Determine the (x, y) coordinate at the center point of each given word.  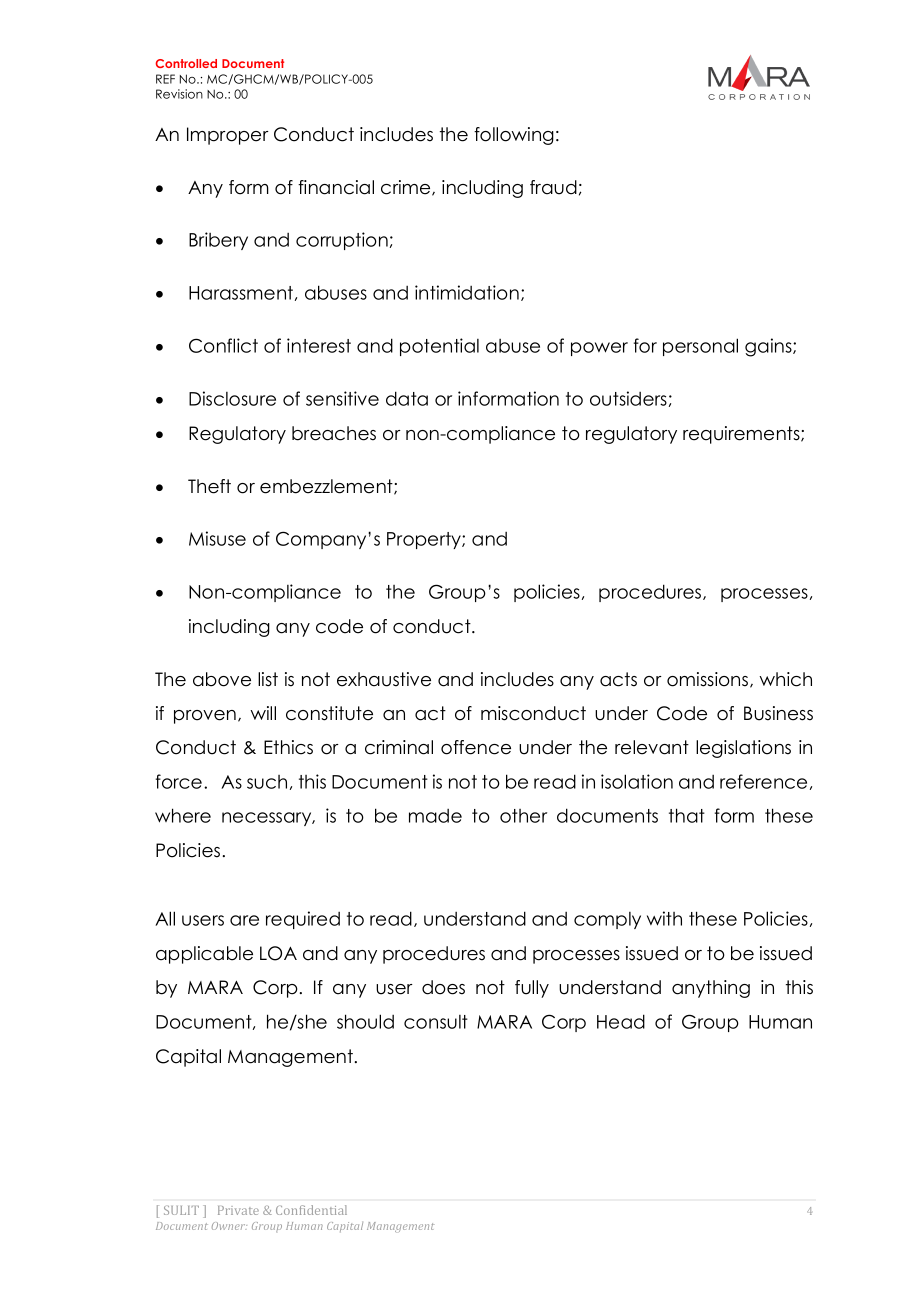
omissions (709, 680)
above (222, 679)
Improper (228, 136)
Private (238, 1210)
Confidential (311, 1210)
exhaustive (384, 679)
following (514, 136)
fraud (553, 187)
